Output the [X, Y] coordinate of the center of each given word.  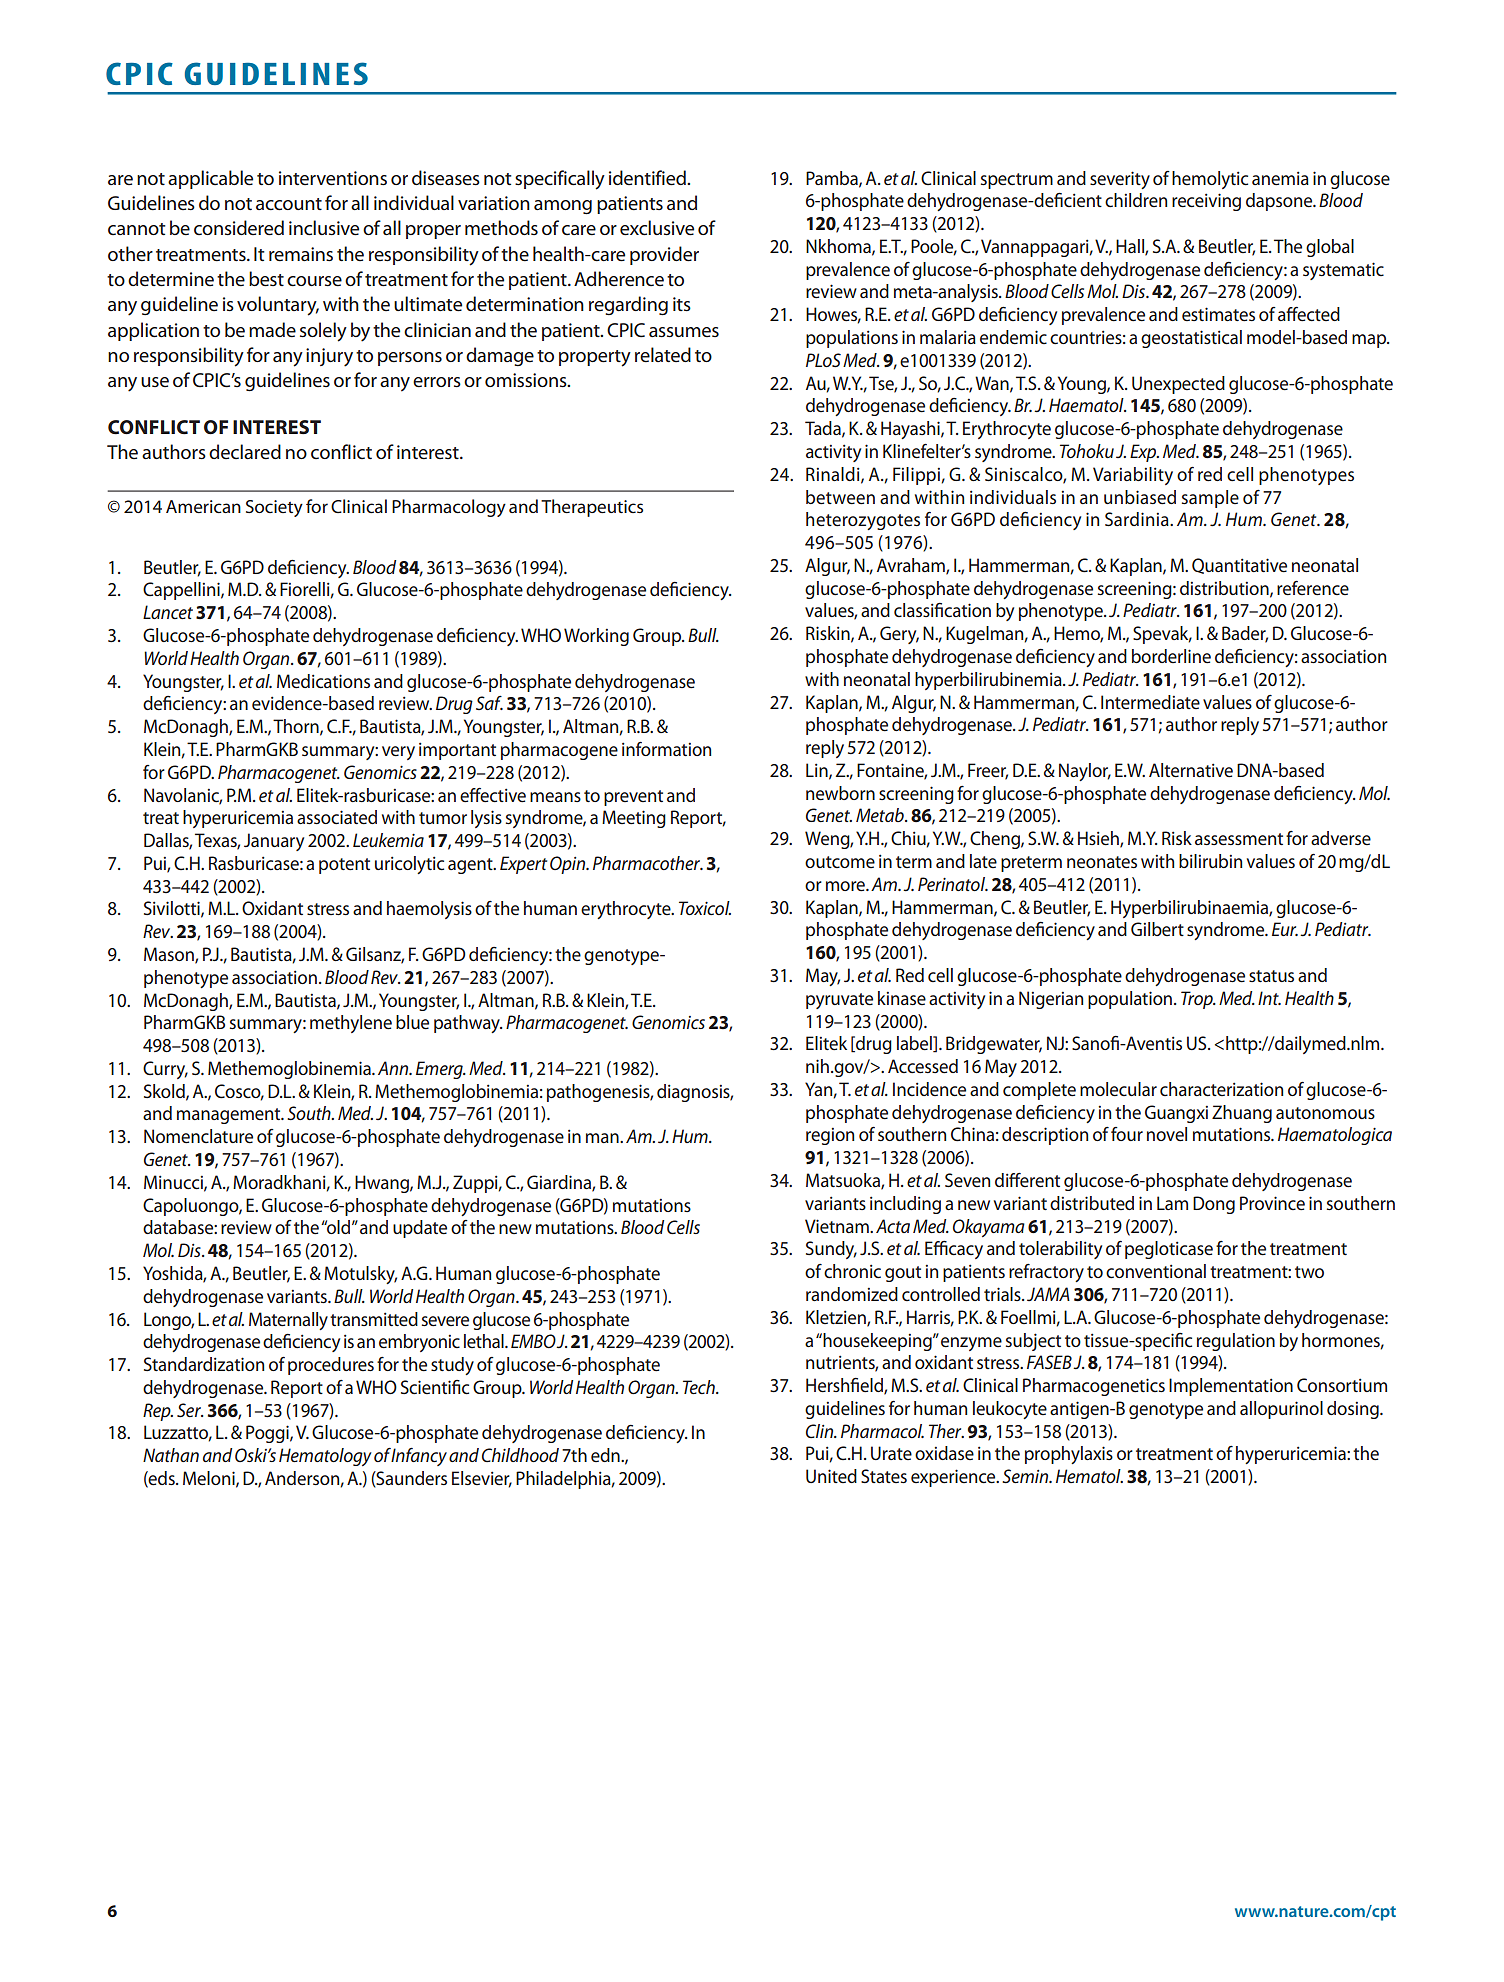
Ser [190, 1410]
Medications [323, 681]
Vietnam [838, 1226]
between [840, 497]
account [289, 204]
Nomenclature [198, 1136]
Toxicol [705, 908]
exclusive [657, 228]
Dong [1214, 1205]
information [666, 749]
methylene [351, 1024]
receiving [1206, 202]
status [1271, 976]
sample [1210, 499]
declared [245, 452]
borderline [1171, 656]
